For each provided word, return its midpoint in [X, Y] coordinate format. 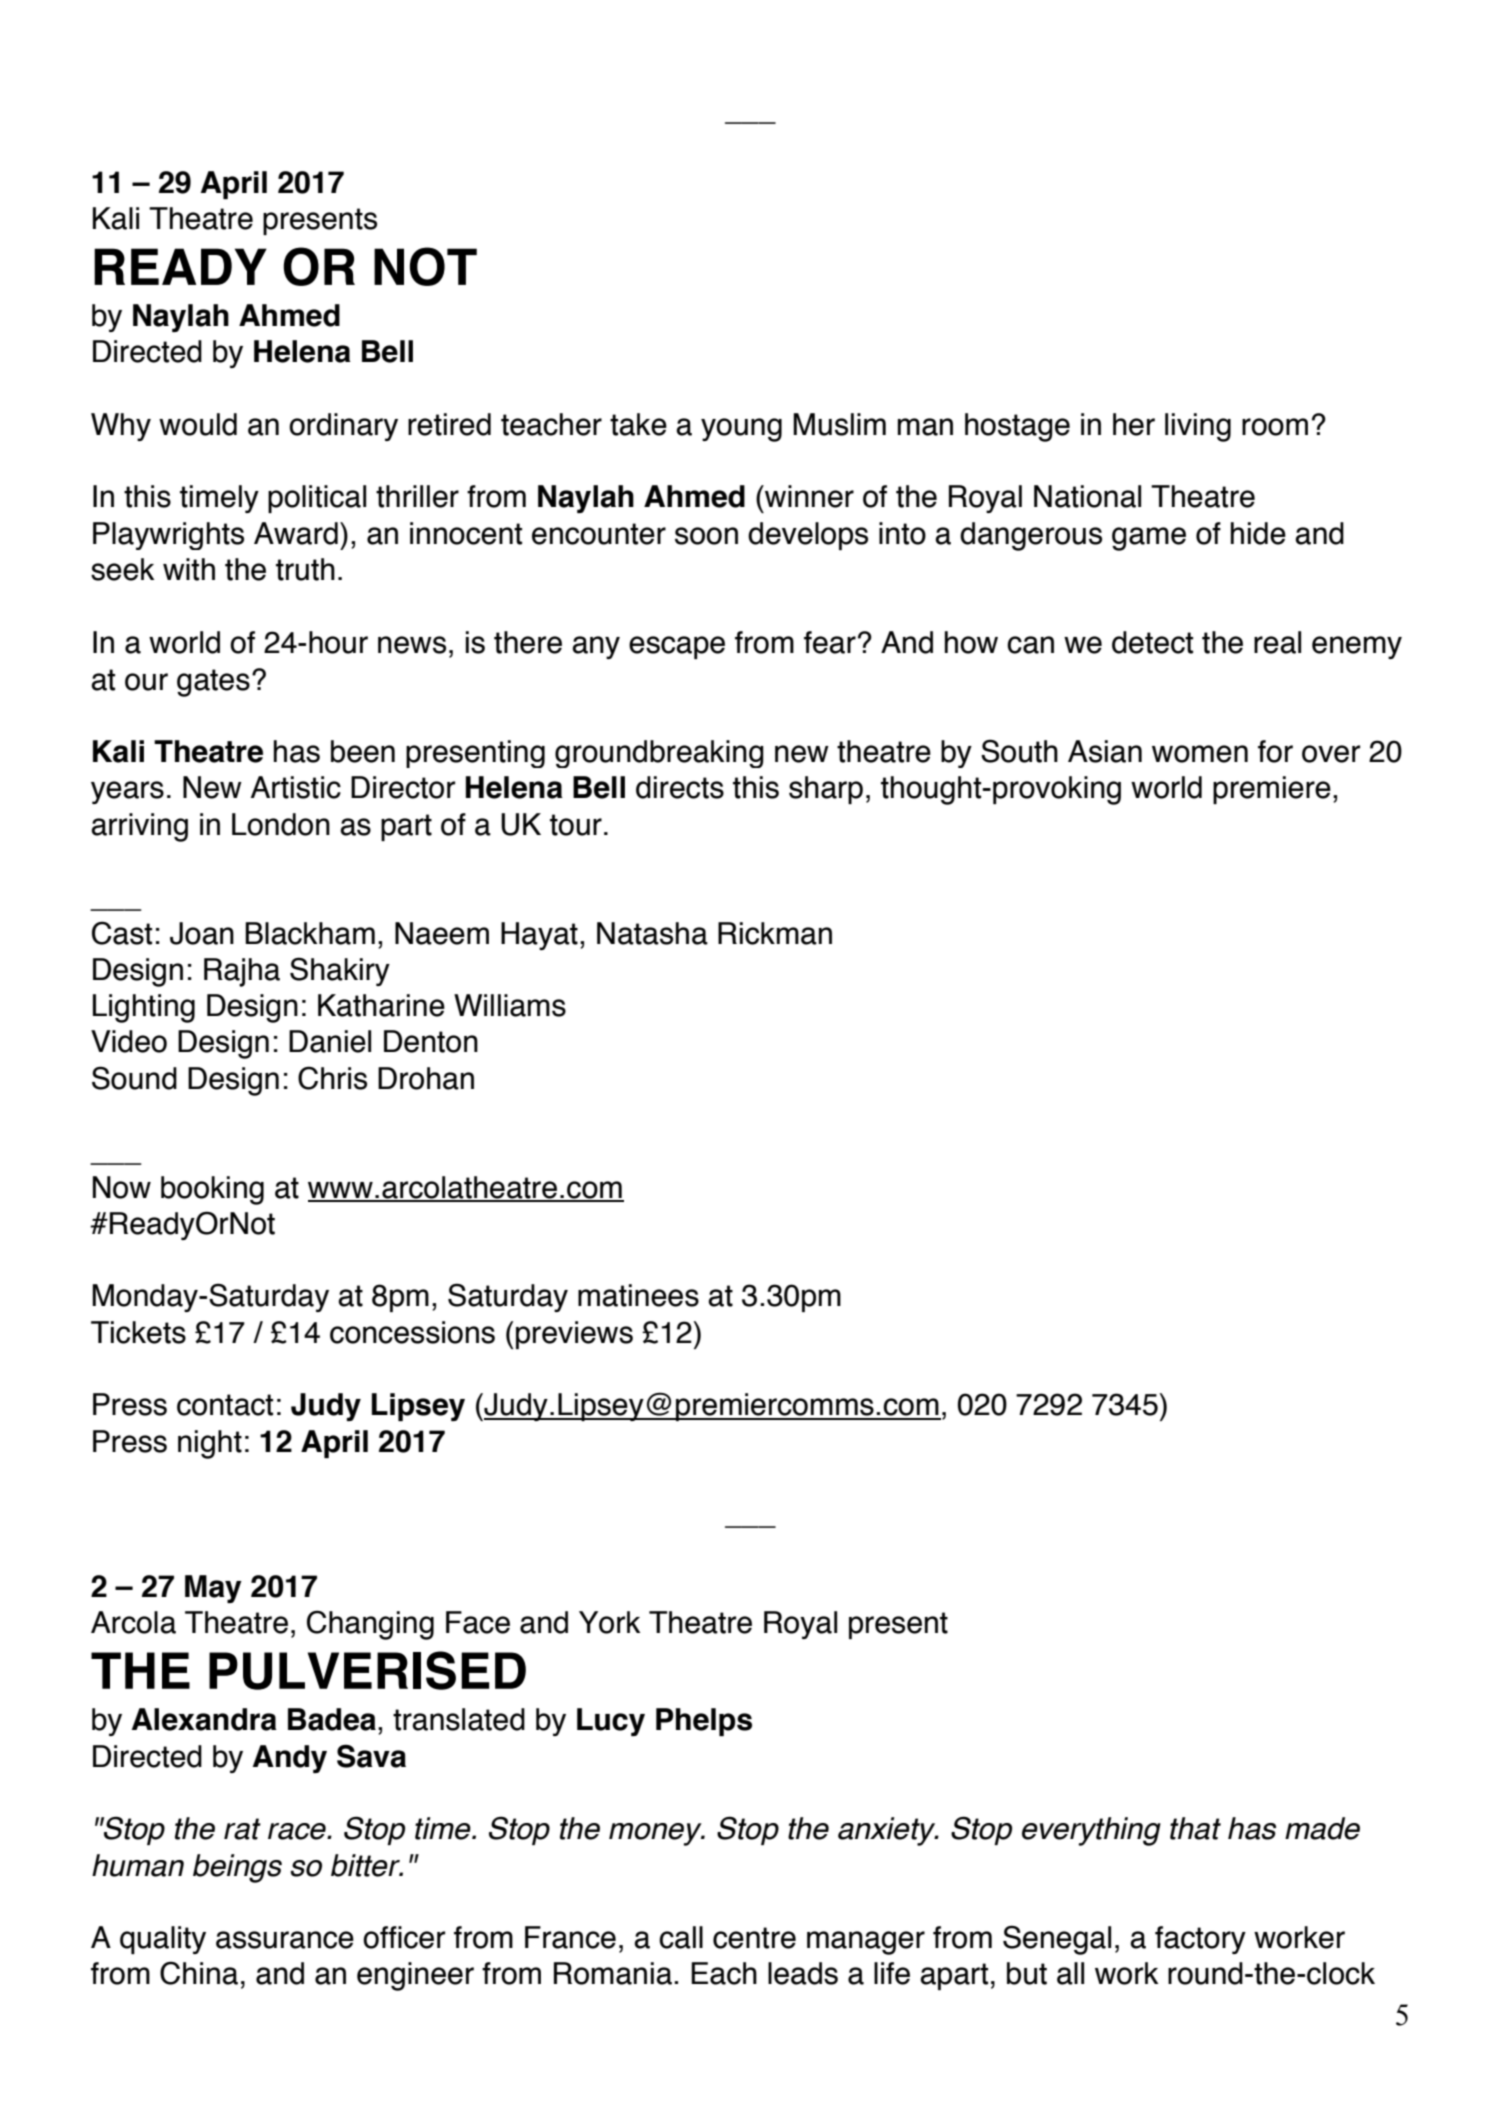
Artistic [296, 787]
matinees [638, 1295]
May [213, 1589]
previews [574, 1335]
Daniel [330, 1041]
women [1200, 754]
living [1198, 427]
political [317, 499]
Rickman [775, 933]
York [609, 1622]
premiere [1272, 790]
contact [225, 1405]
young [741, 430]
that [1195, 1828]
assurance [285, 1940]
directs [680, 787]
